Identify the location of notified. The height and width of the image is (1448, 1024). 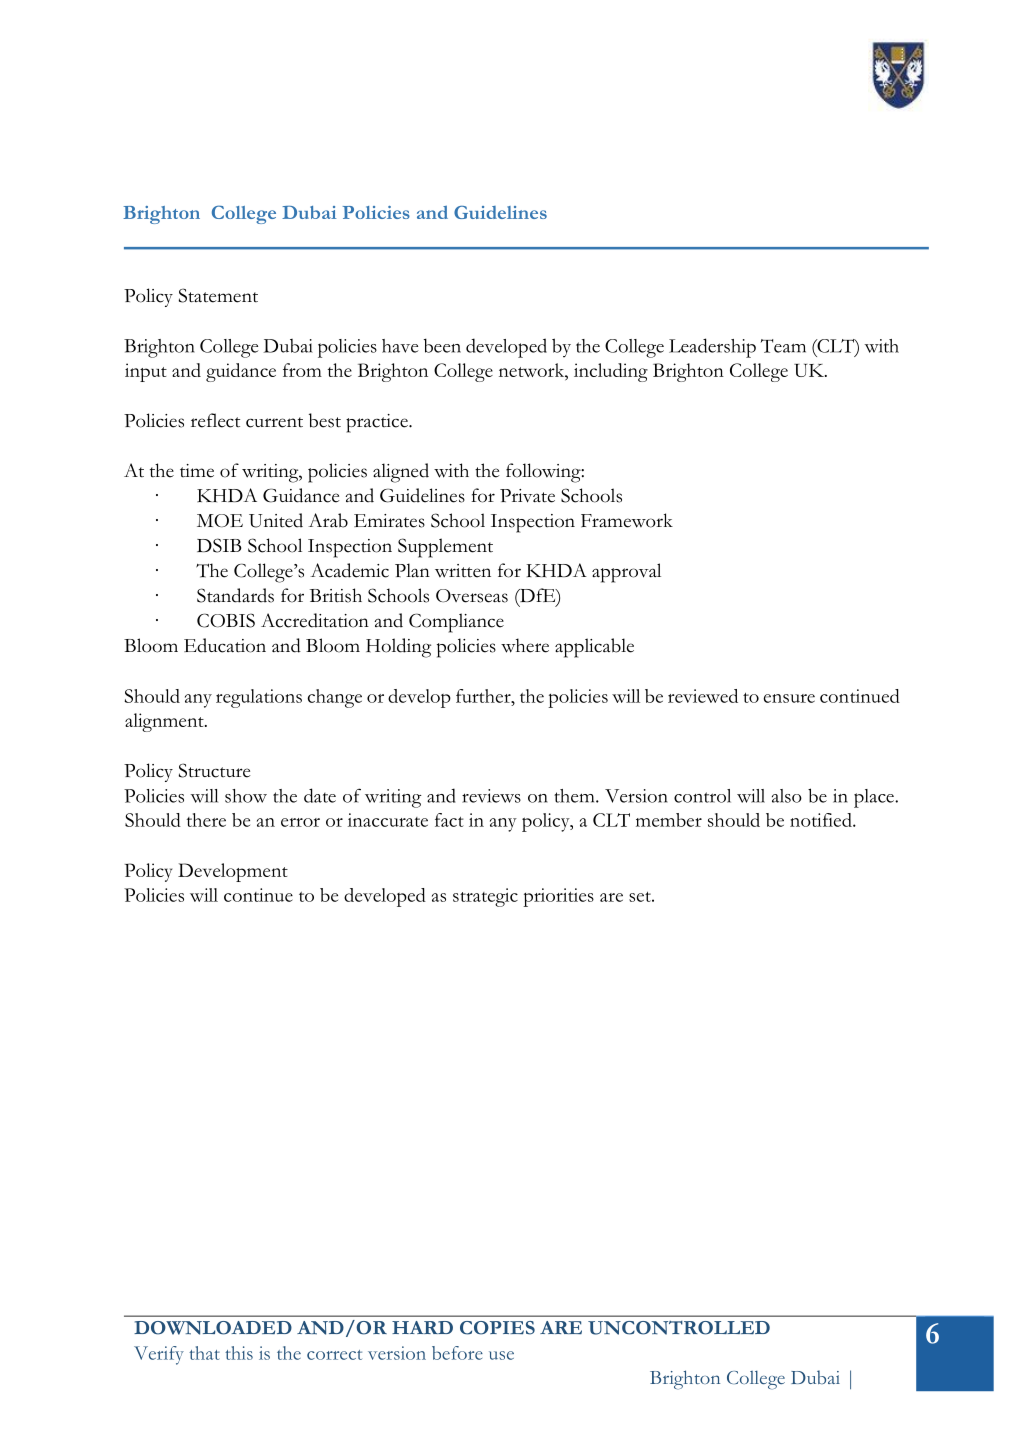
(822, 820).
